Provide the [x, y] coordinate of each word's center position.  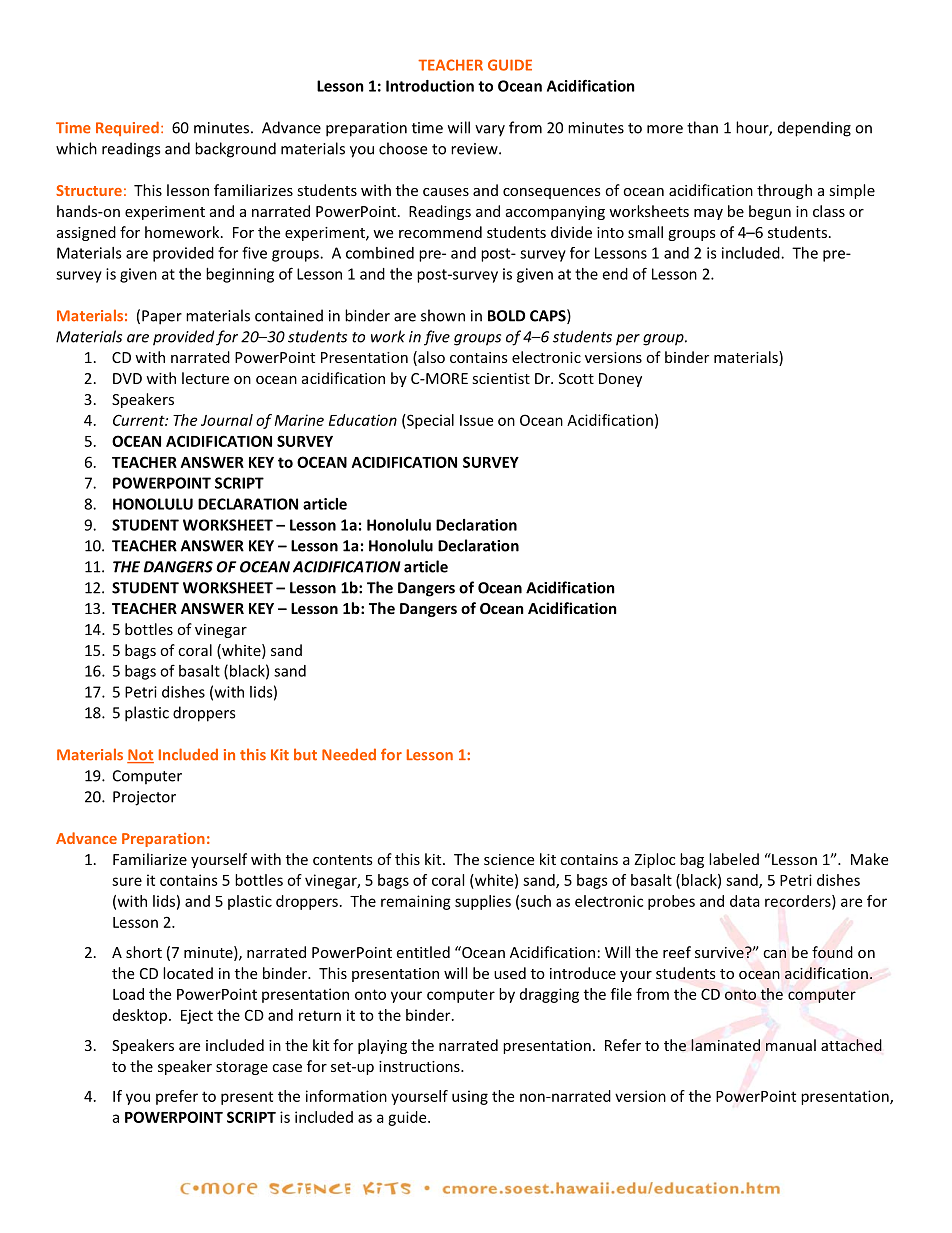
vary [490, 131]
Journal [227, 420]
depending [814, 129]
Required [127, 128]
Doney [620, 380]
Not [140, 756]
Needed [349, 754]
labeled [734, 859]
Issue [476, 420]
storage [242, 1068]
